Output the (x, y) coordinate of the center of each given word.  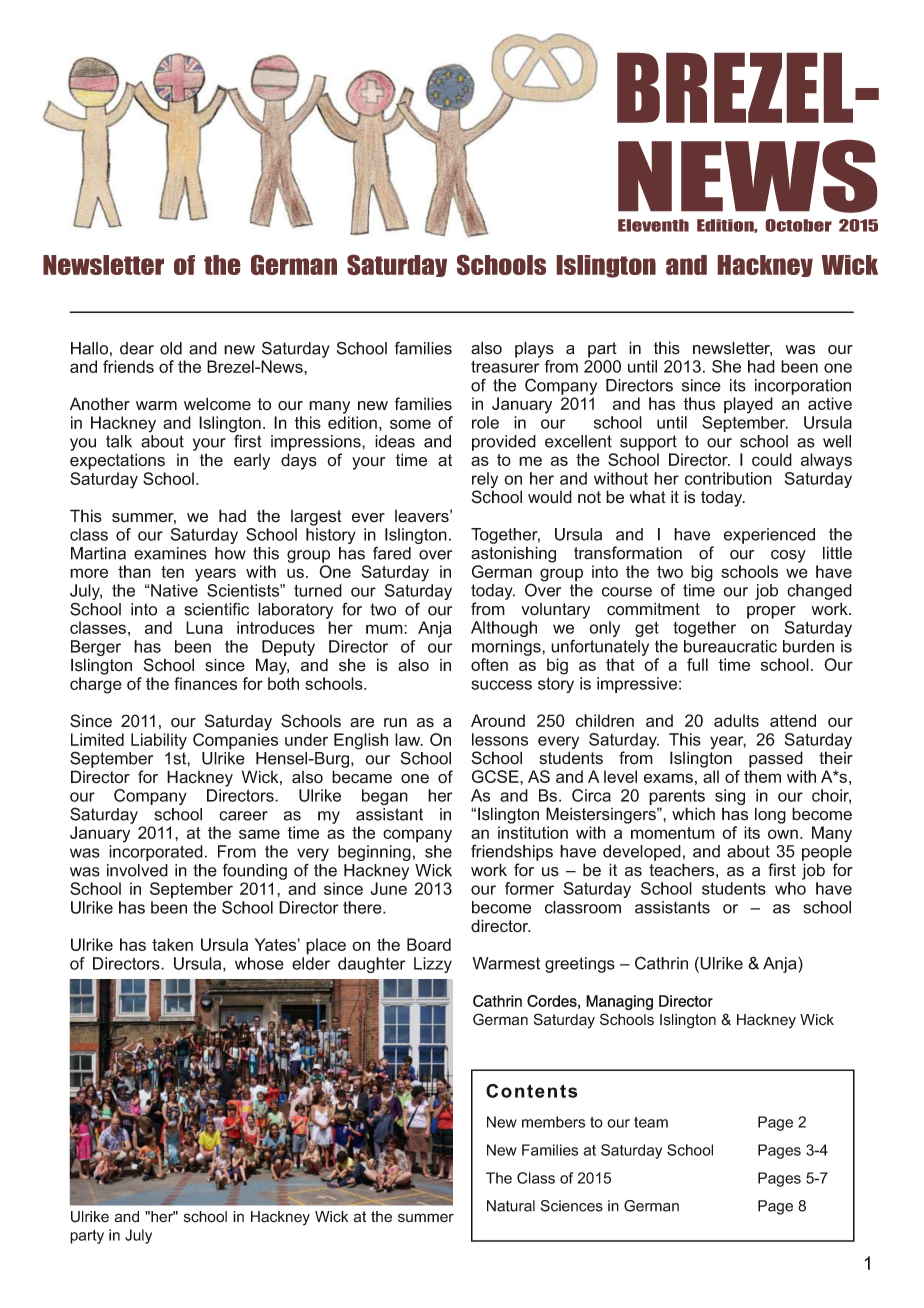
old (171, 348)
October (799, 225)
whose (259, 963)
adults (736, 720)
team (651, 1122)
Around (498, 720)
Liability (159, 741)
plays (534, 349)
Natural (511, 1206)
